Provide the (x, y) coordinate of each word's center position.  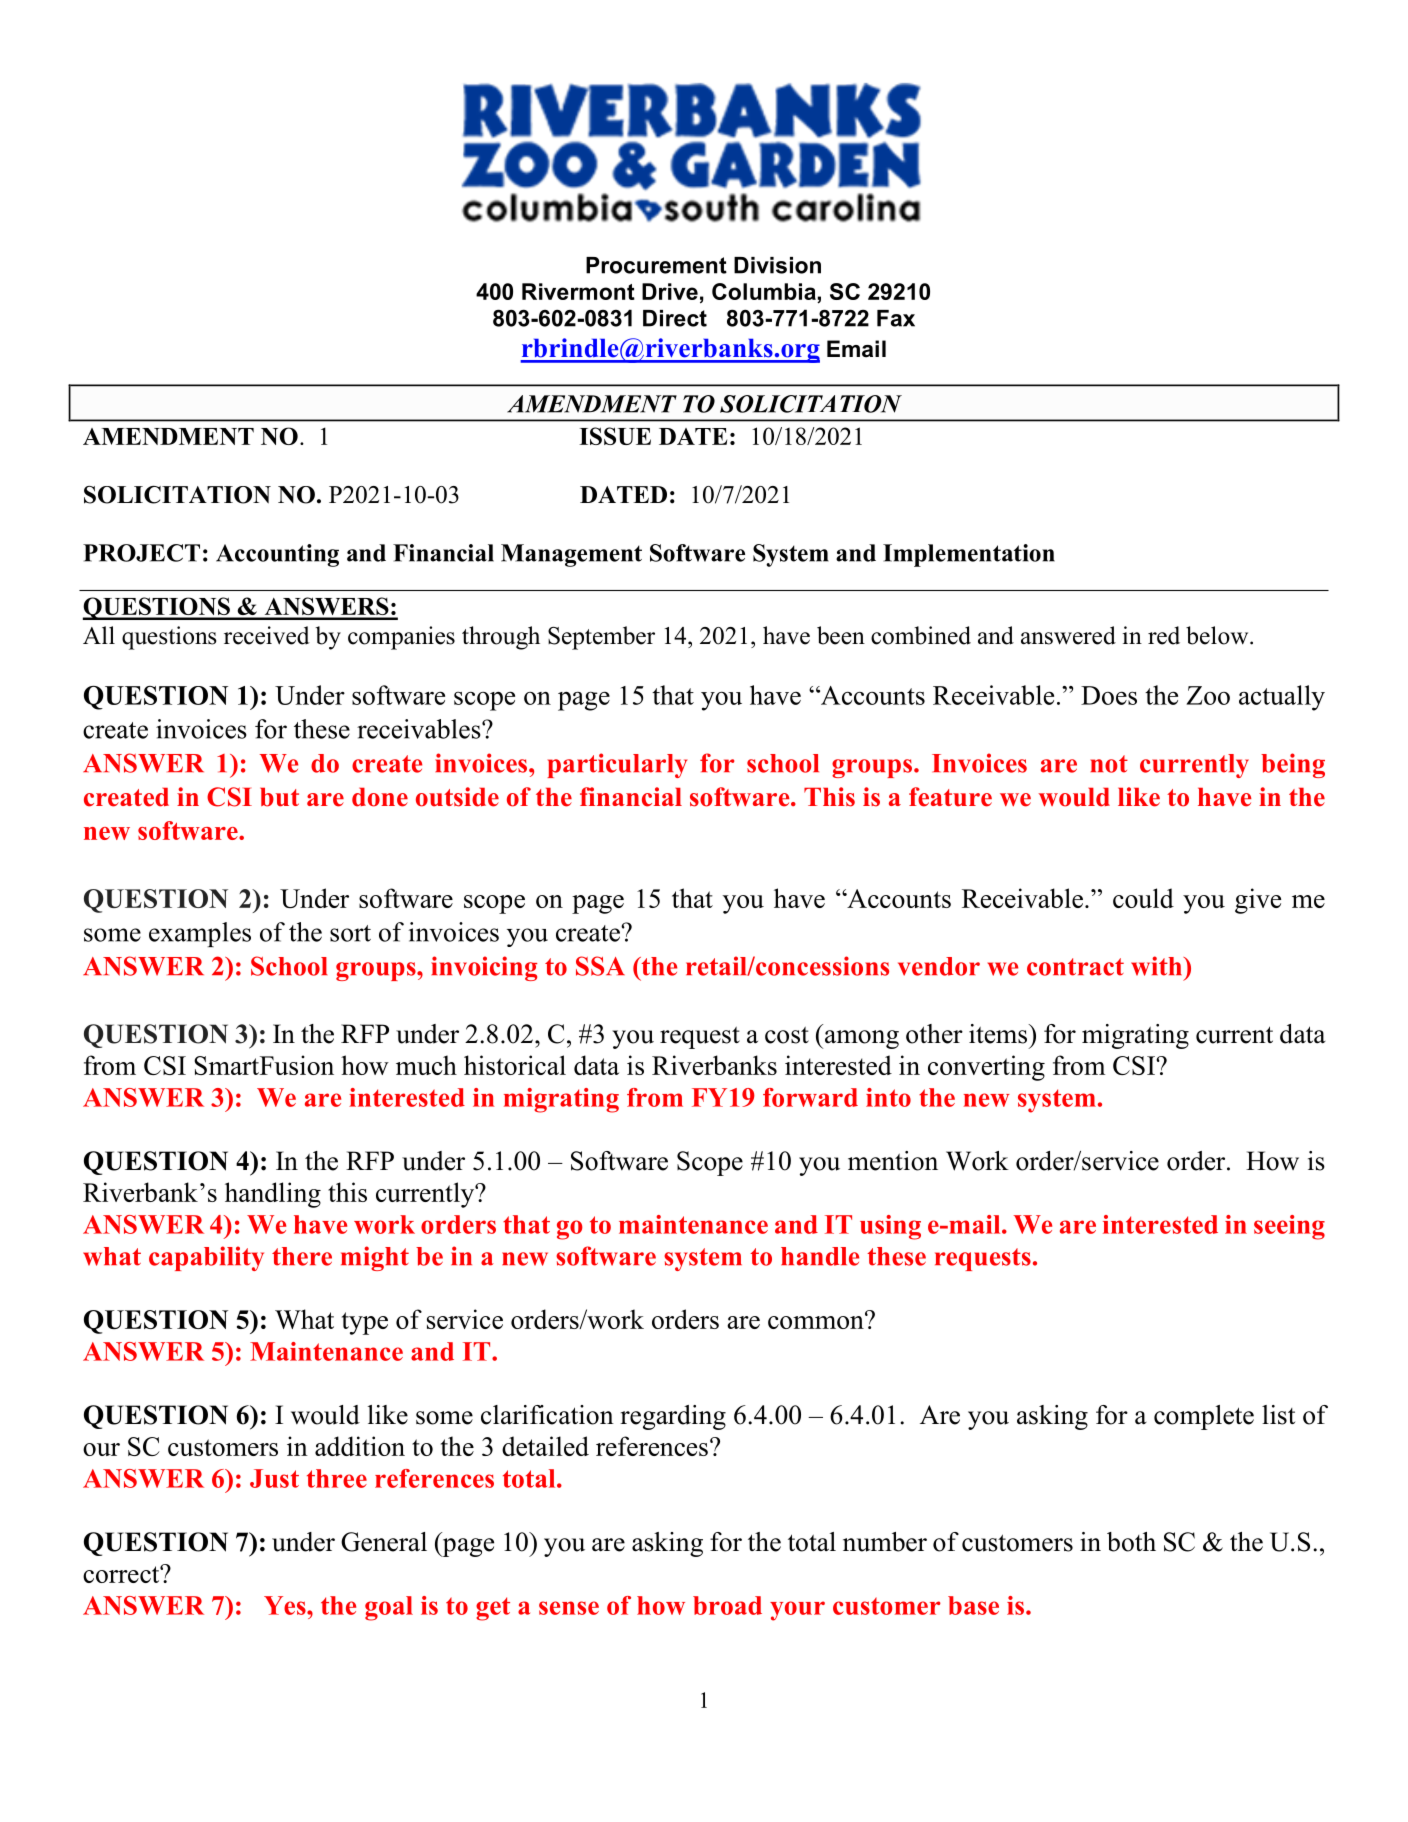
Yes (286, 1605)
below (1218, 635)
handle (820, 1256)
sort (350, 933)
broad (727, 1605)
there (302, 1256)
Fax (896, 318)
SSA (600, 966)
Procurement (656, 265)
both (1131, 1542)
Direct (675, 318)
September (601, 638)
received (267, 635)
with (1158, 966)
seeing (1289, 1227)
